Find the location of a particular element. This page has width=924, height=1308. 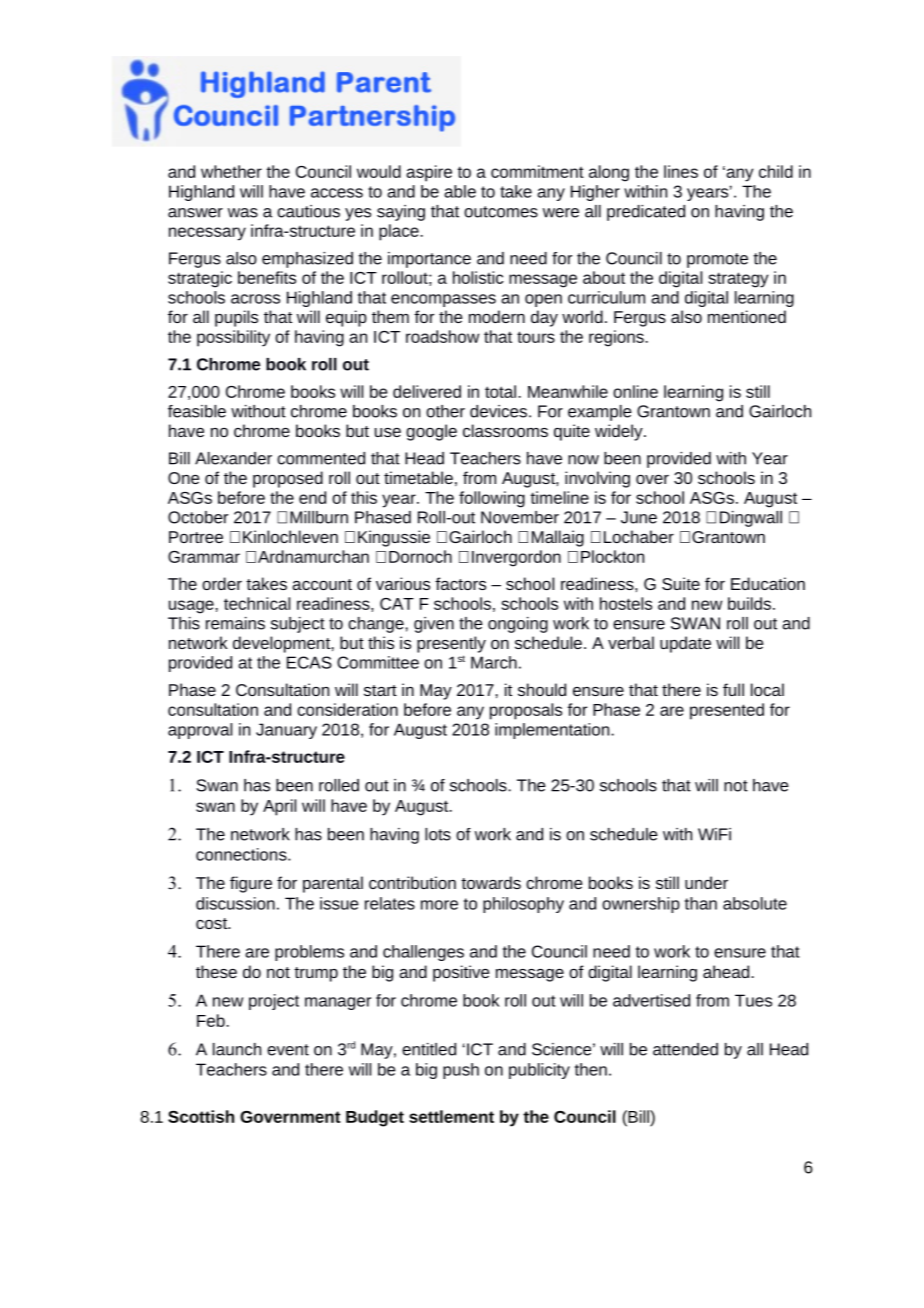

was is located at coordinates (243, 213).
